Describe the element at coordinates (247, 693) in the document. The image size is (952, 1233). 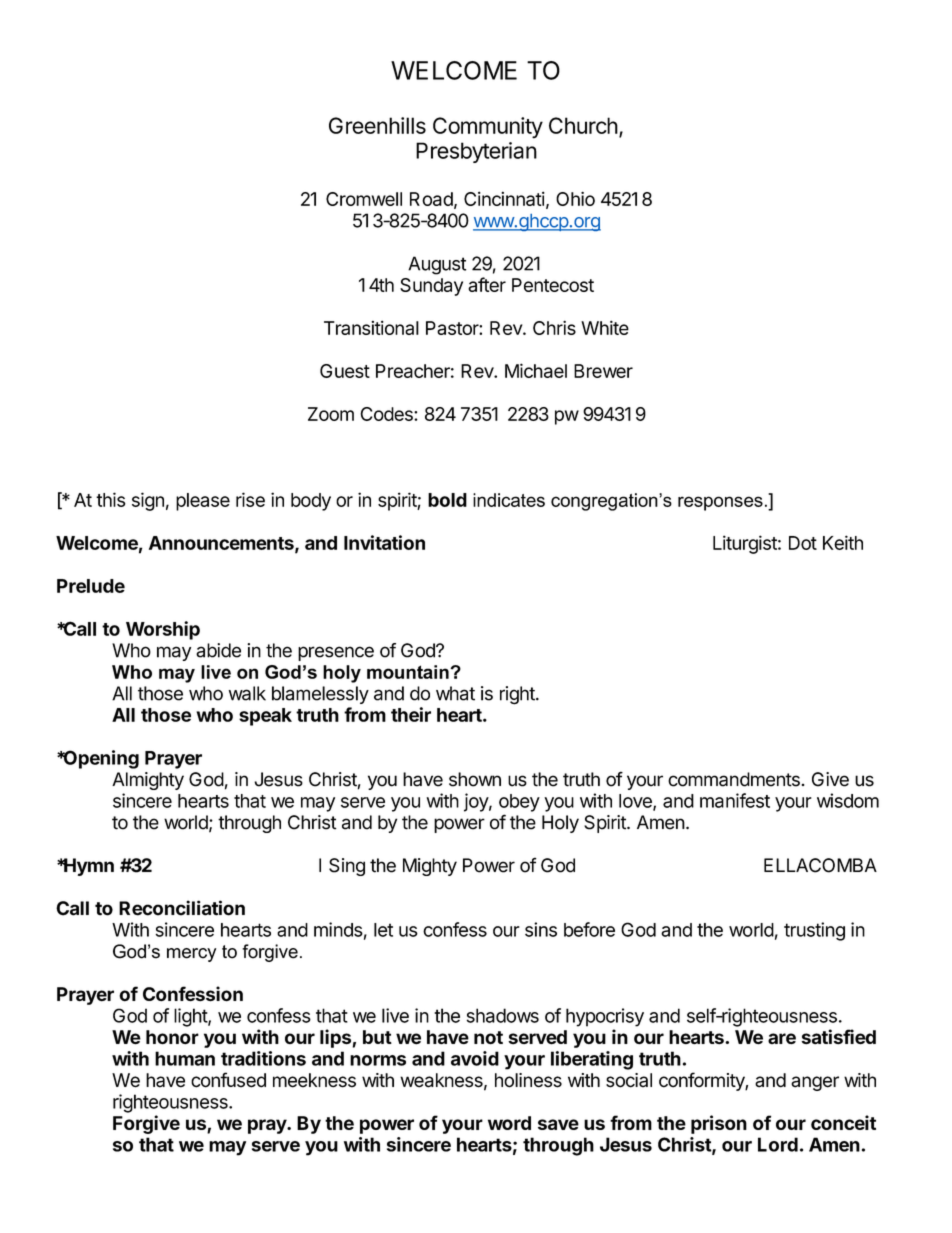
I see `walk` at that location.
